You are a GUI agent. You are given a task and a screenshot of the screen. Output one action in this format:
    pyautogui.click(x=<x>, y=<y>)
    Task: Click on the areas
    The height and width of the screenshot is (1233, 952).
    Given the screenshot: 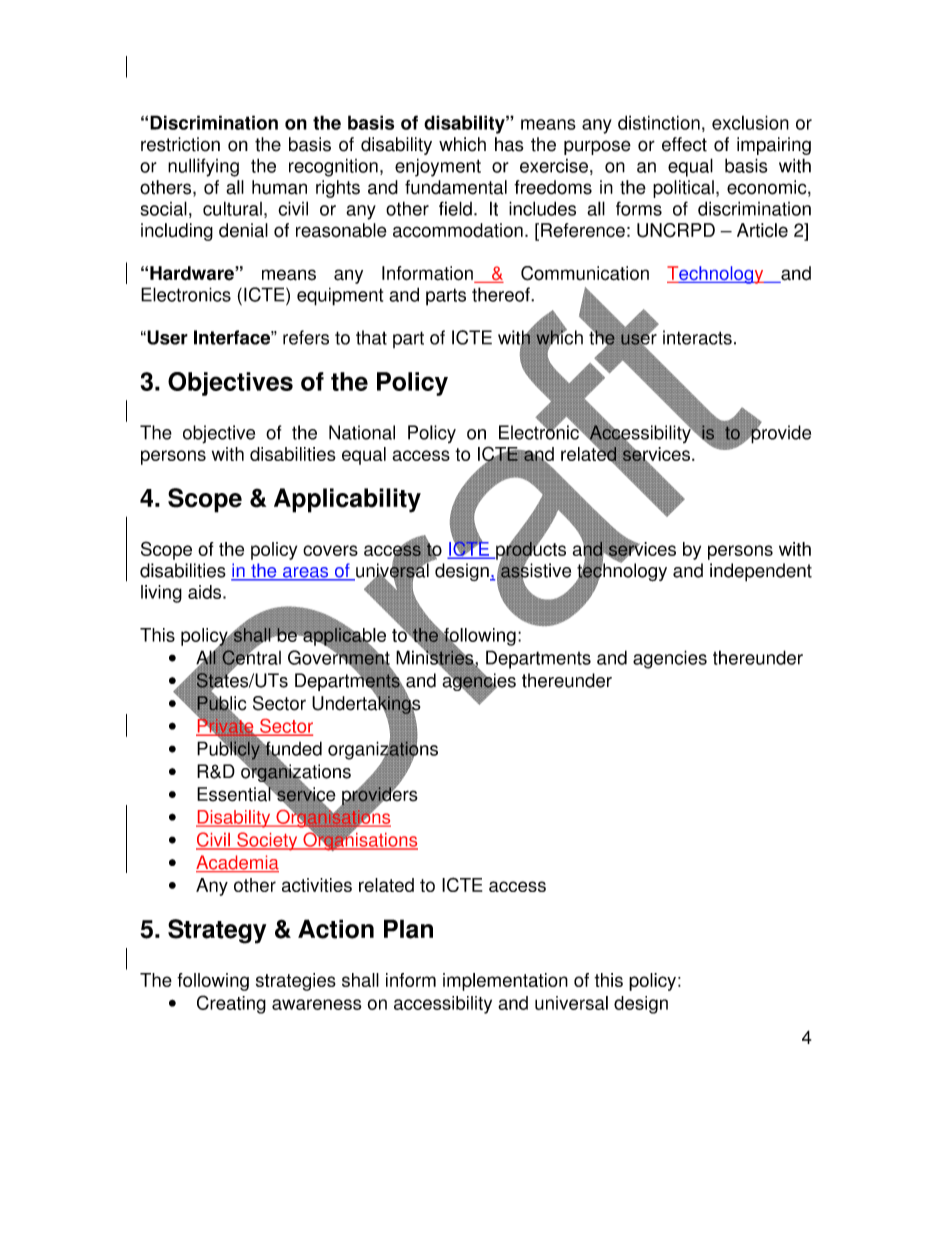 What is the action you would take?
    pyautogui.click(x=306, y=573)
